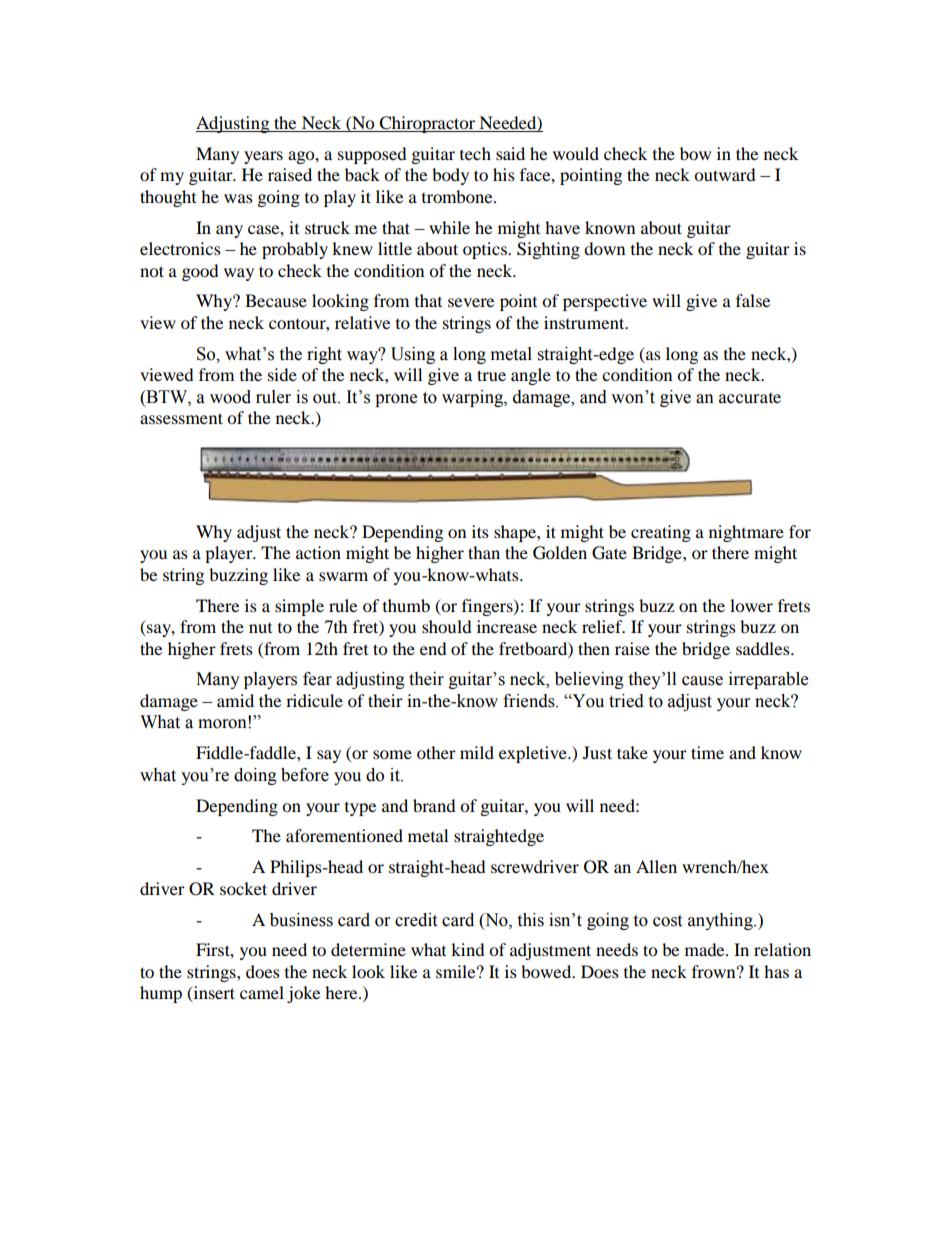  I want to click on wood, so click(230, 397).
